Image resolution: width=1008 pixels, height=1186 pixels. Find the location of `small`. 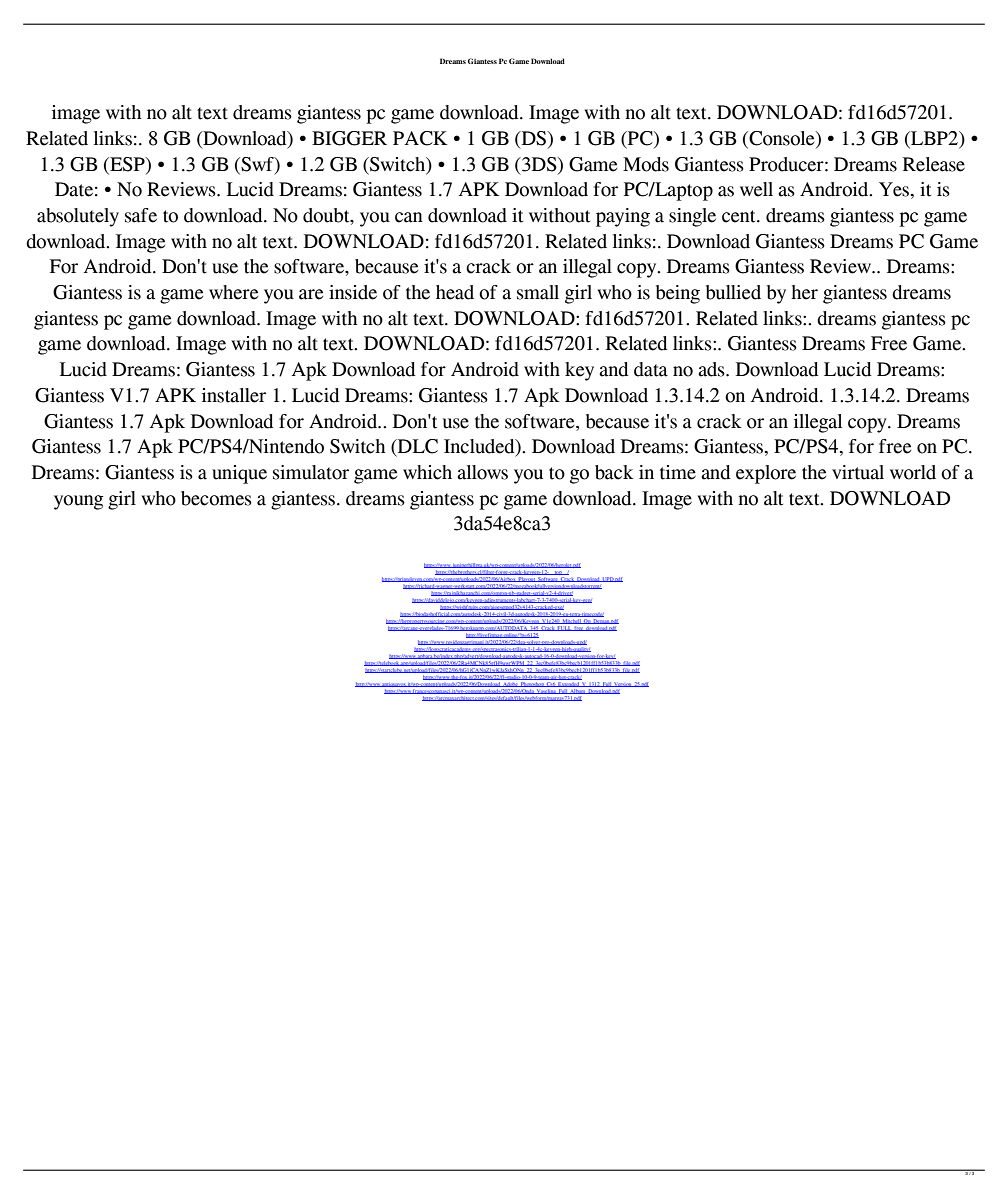

small is located at coordinates (538, 292).
